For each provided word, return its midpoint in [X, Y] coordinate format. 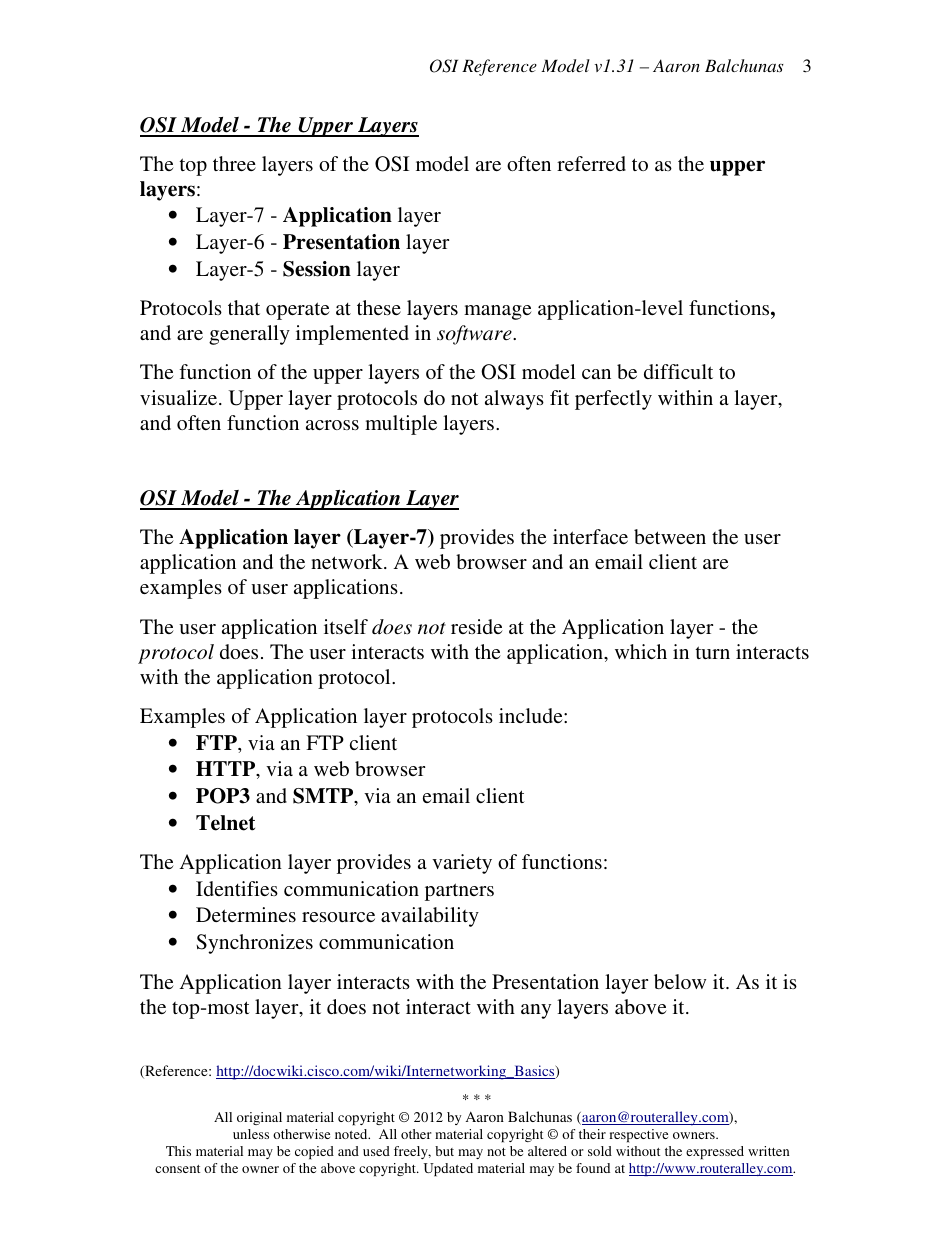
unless [251, 1134]
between [670, 536]
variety [462, 864]
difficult [678, 371]
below [680, 981]
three [234, 163]
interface [590, 536]
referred [591, 163]
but [444, 1151]
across [332, 425]
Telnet [225, 823]
